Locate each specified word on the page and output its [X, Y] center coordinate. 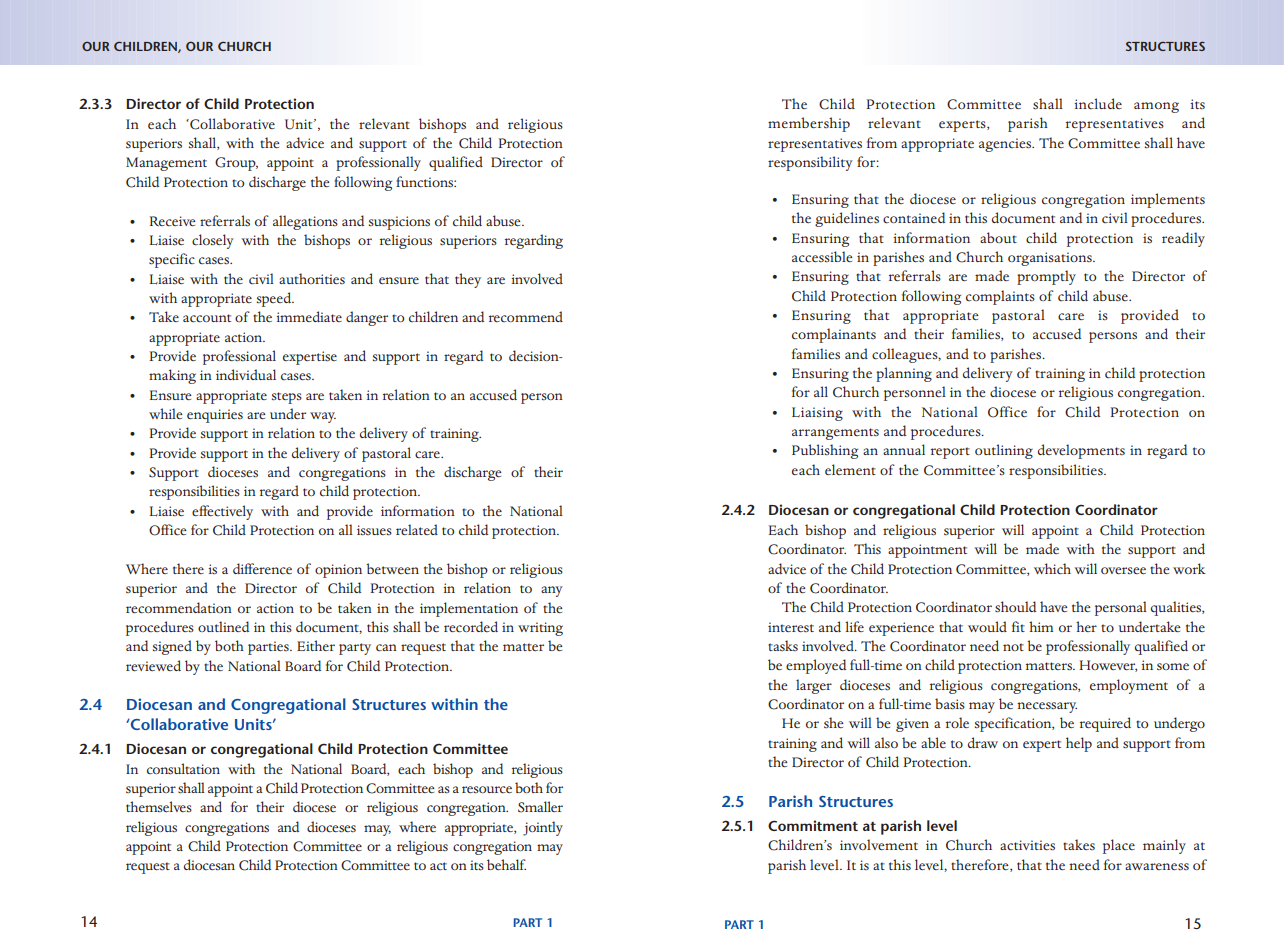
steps [287, 398]
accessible [822, 257]
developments [1081, 451]
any [552, 591]
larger [814, 686]
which [1052, 569]
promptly [1046, 277]
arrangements [835, 434]
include [1098, 103]
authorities [312, 278]
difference [262, 568]
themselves [159, 806]
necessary [1047, 707]
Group [236, 164]
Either [316, 645]
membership [809, 124]
